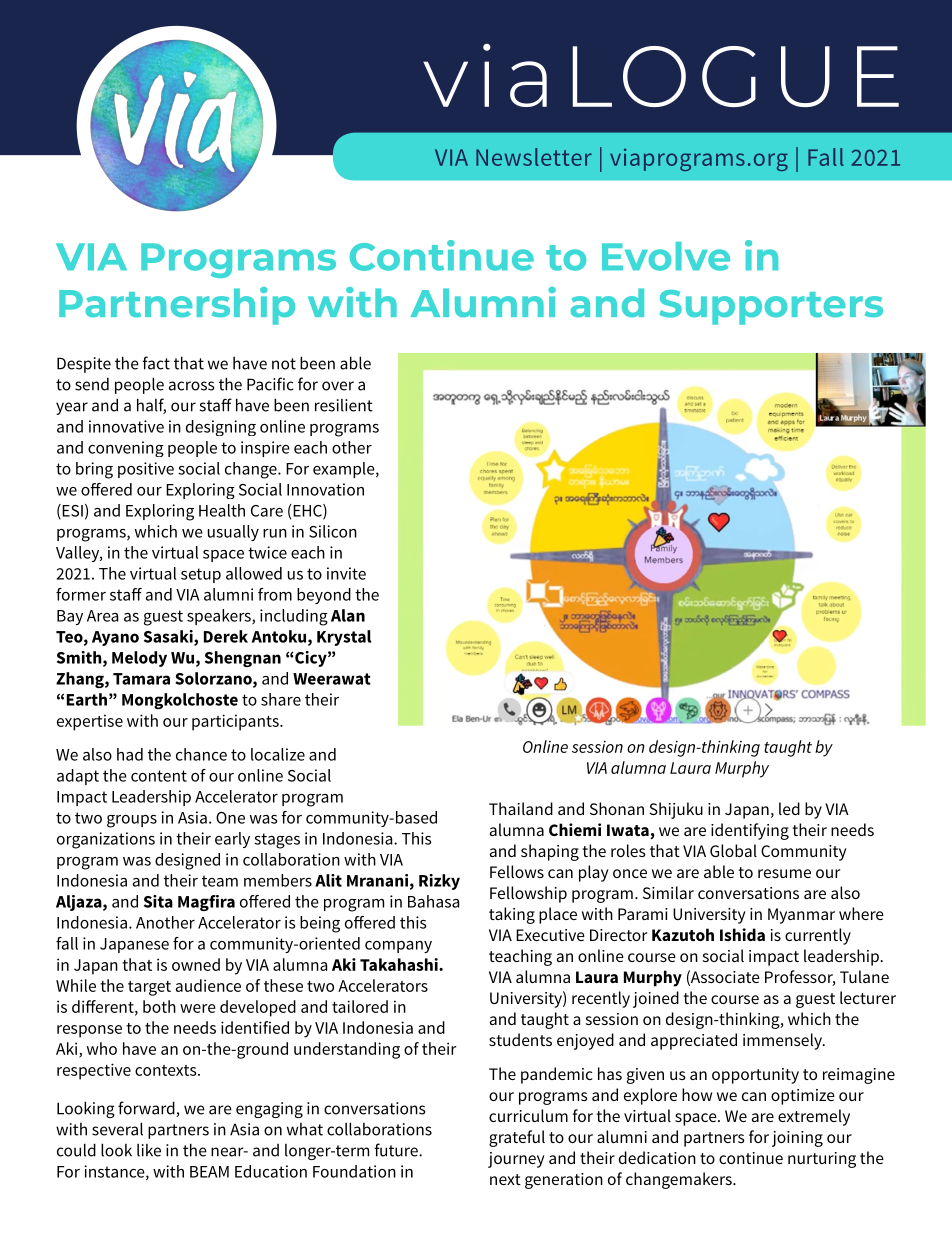 This screenshot has width=952, height=1233. What do you see at coordinates (149, 1150) in the screenshot?
I see `like` at bounding box center [149, 1150].
